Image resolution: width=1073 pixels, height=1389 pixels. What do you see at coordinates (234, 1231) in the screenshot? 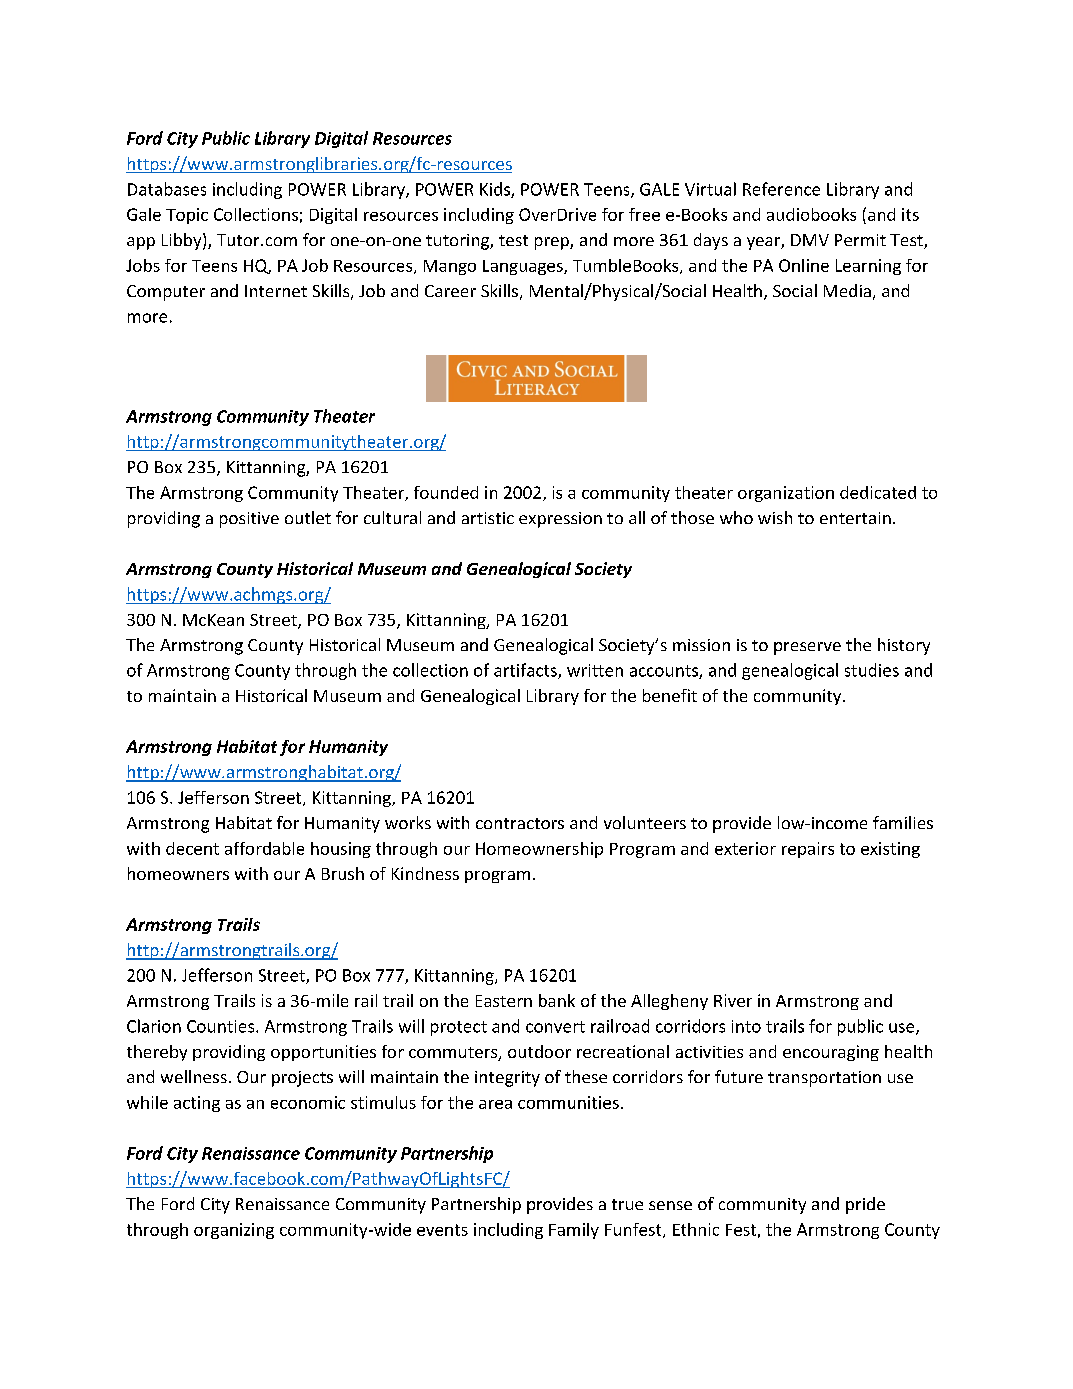
I see `organizing` at bounding box center [234, 1231].
